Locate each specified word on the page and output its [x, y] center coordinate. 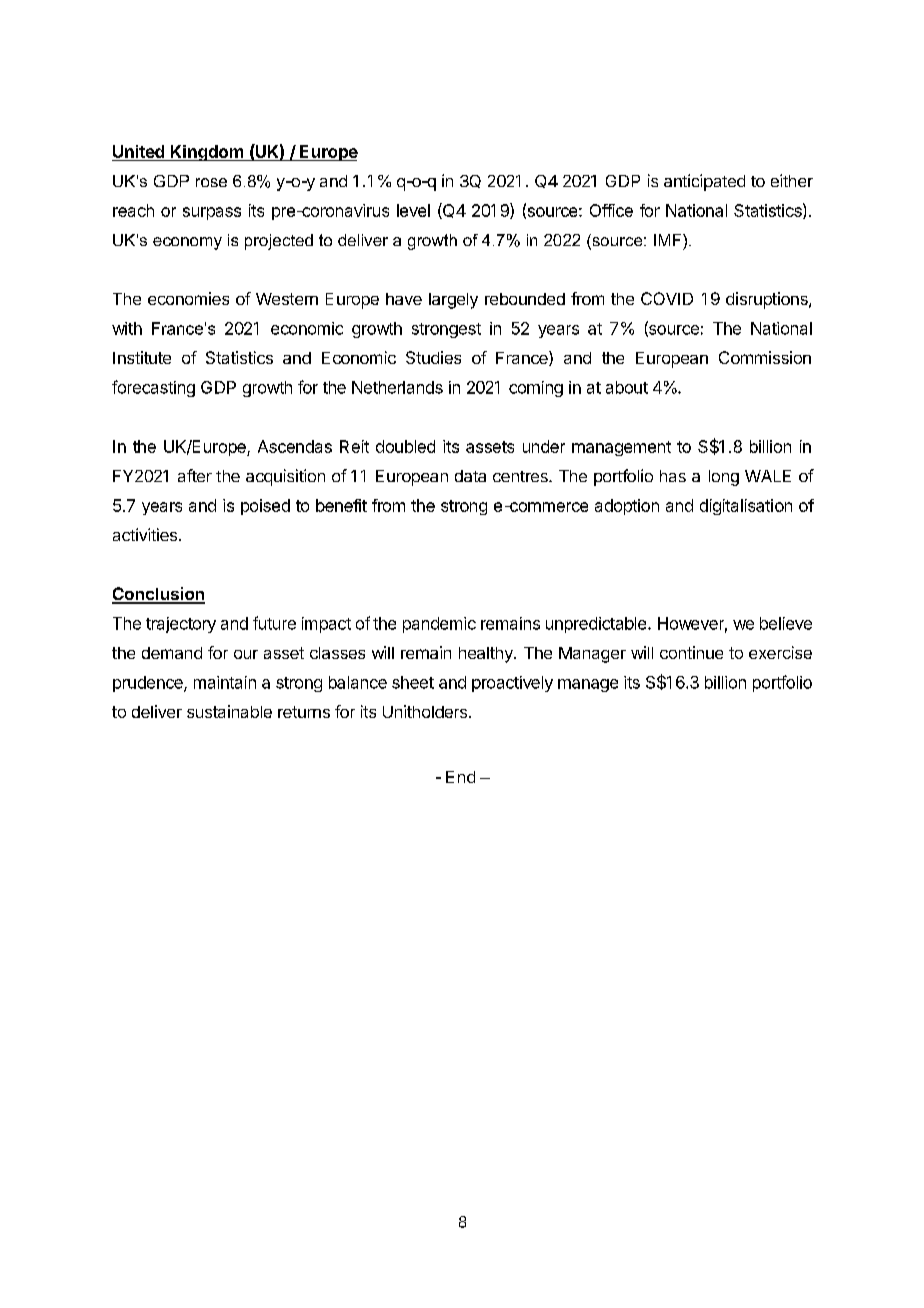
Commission [765, 357]
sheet [413, 682]
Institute [142, 357]
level [413, 210]
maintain [225, 682]
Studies [433, 357]
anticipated [704, 182]
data [470, 476]
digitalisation [746, 507]
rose [211, 182]
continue [691, 652]
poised [265, 507]
